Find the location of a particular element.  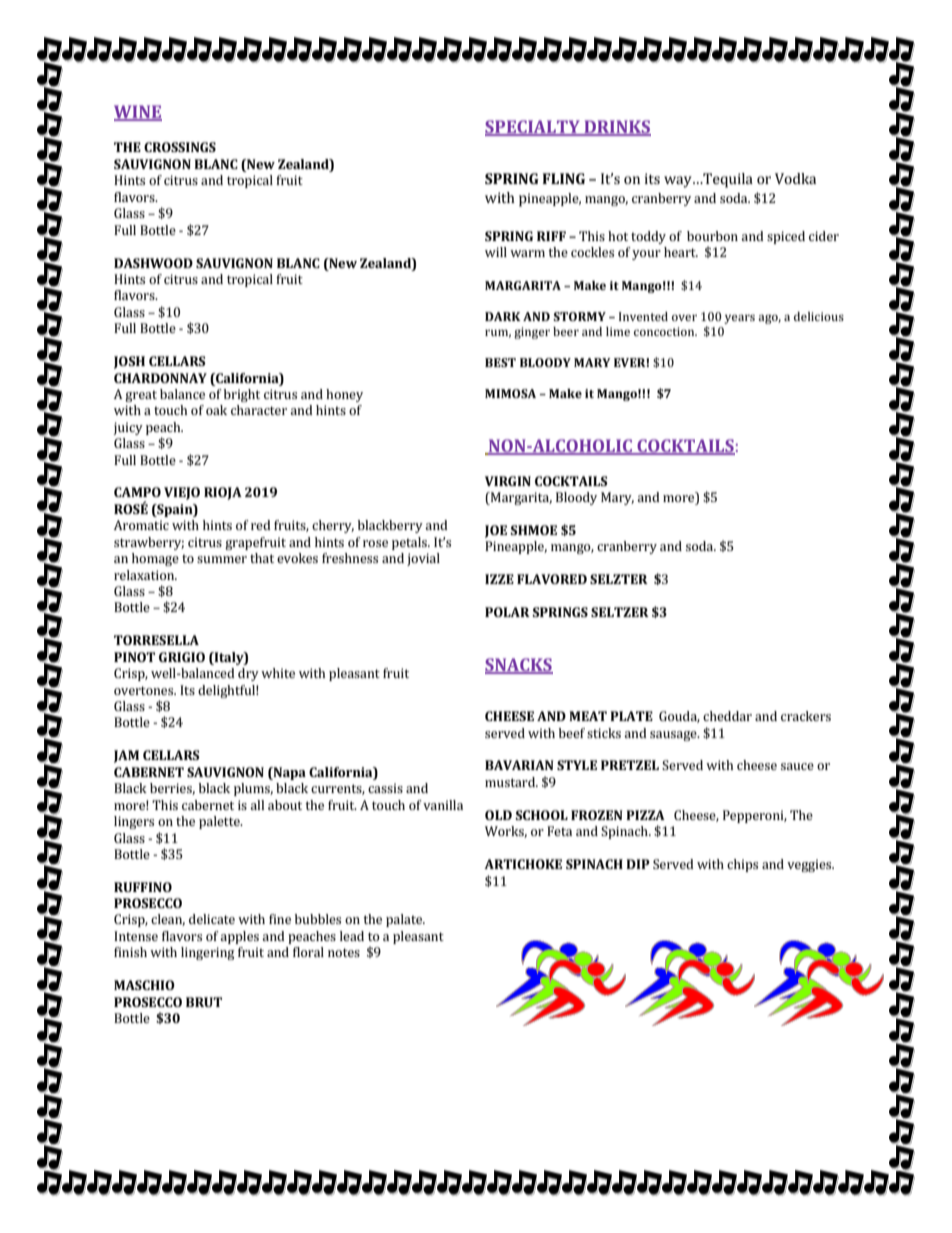

lingering is located at coordinates (208, 953).
